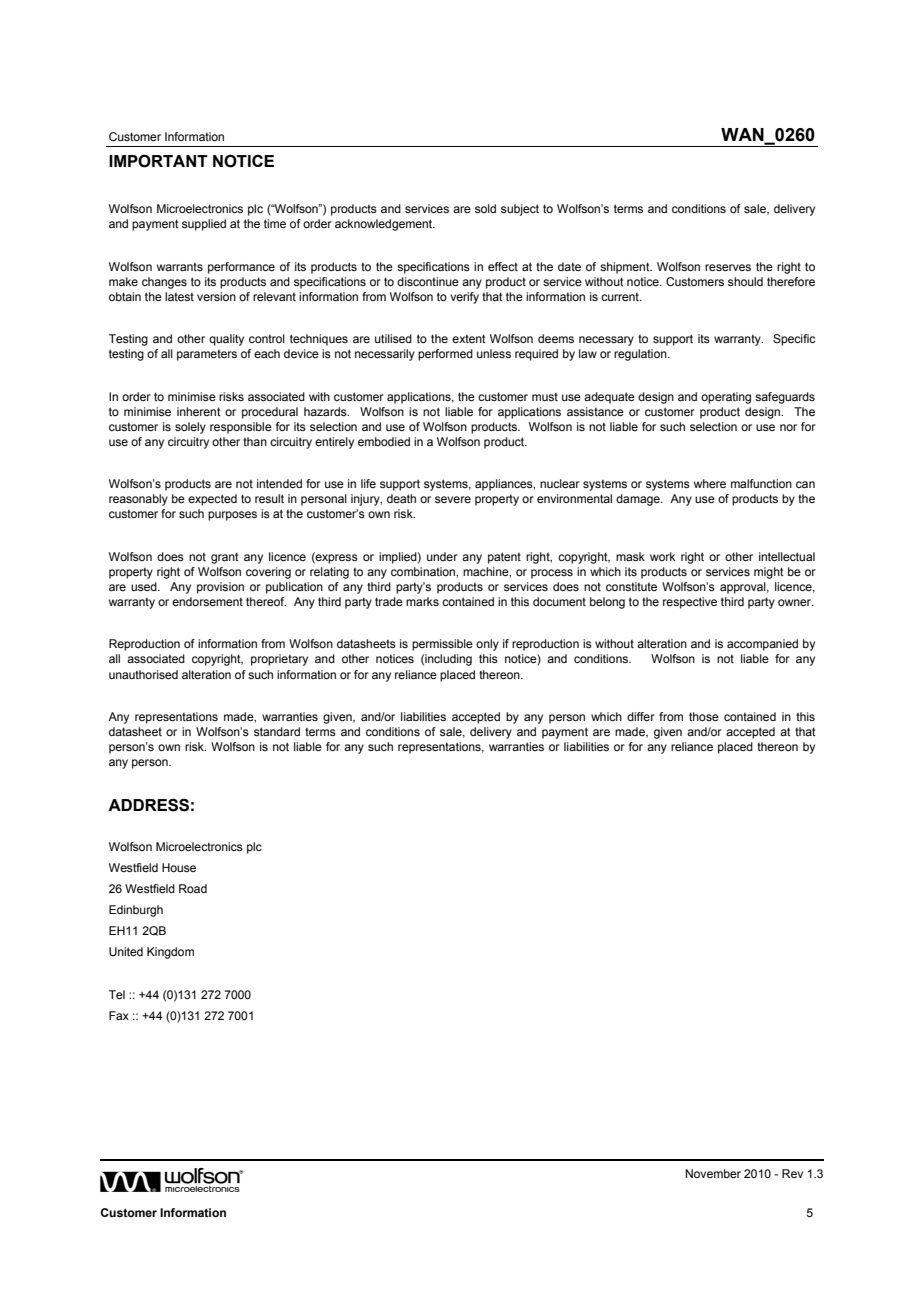 The image size is (924, 1308). I want to click on where, so click(710, 483).
